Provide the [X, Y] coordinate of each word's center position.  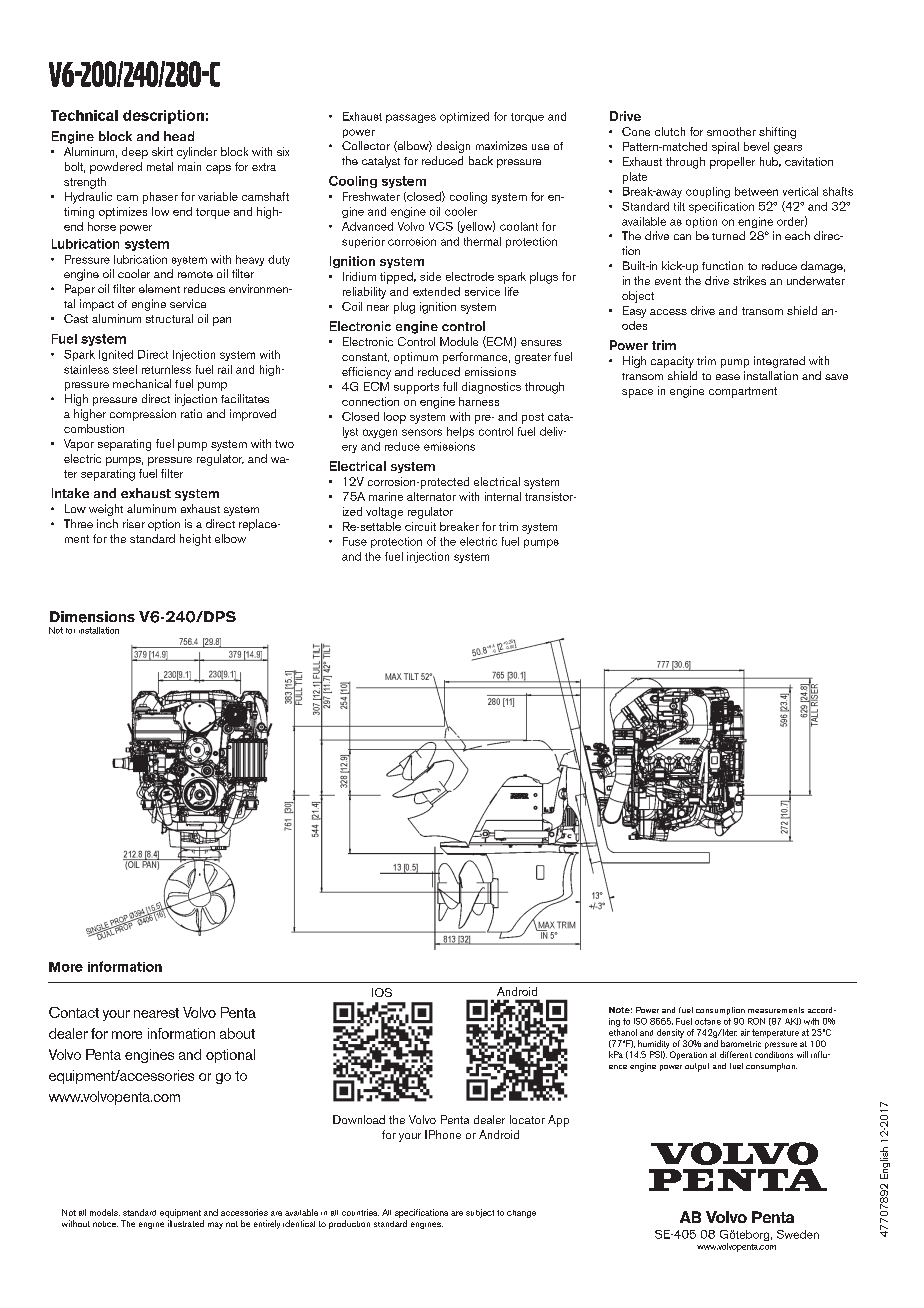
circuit [420, 526]
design [453, 147]
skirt [162, 151]
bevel [756, 146]
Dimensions [92, 617]
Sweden [798, 1234]
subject [480, 1213]
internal [503, 496]
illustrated [186, 1223]
